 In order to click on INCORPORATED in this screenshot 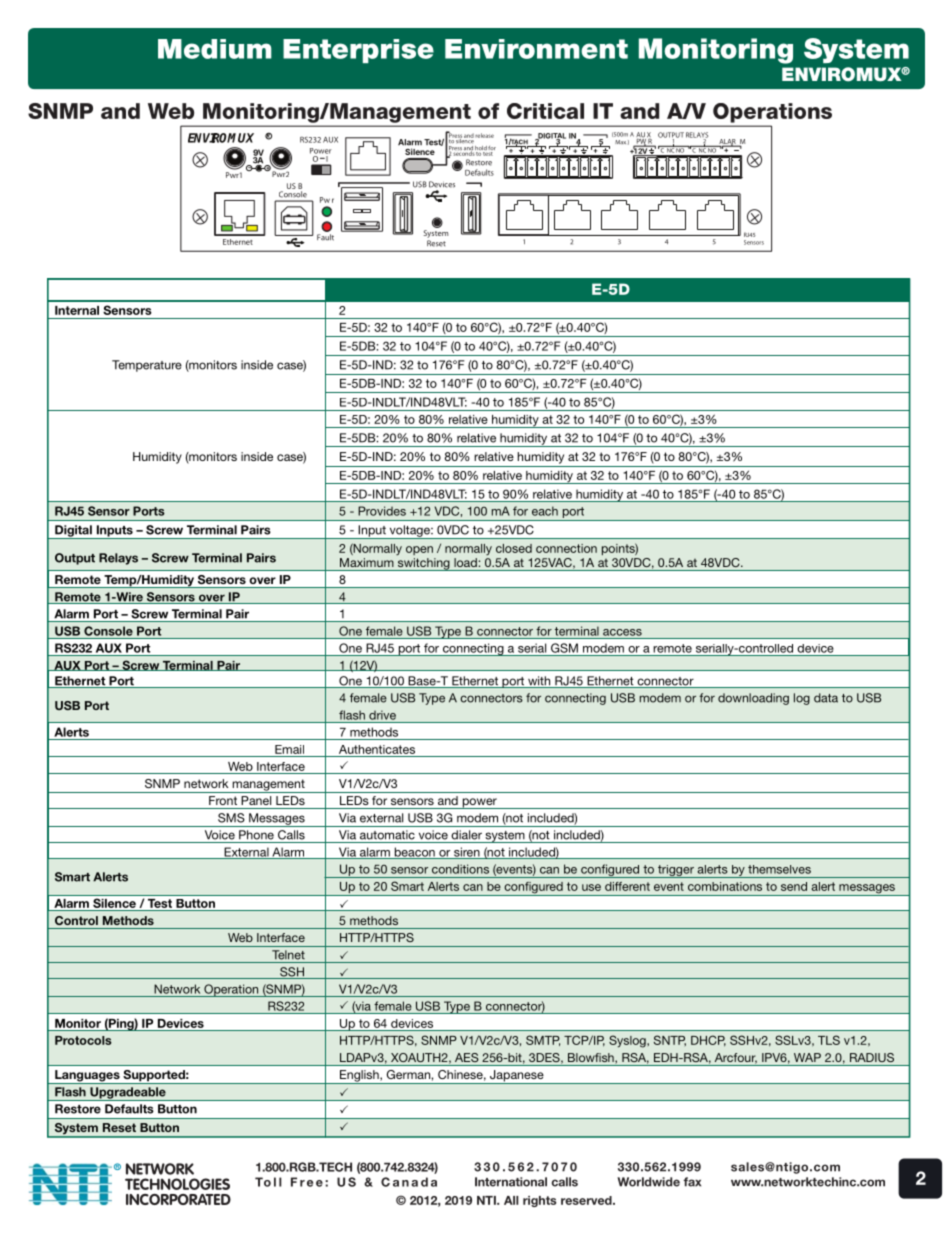, I will do `click(178, 1199)`.
